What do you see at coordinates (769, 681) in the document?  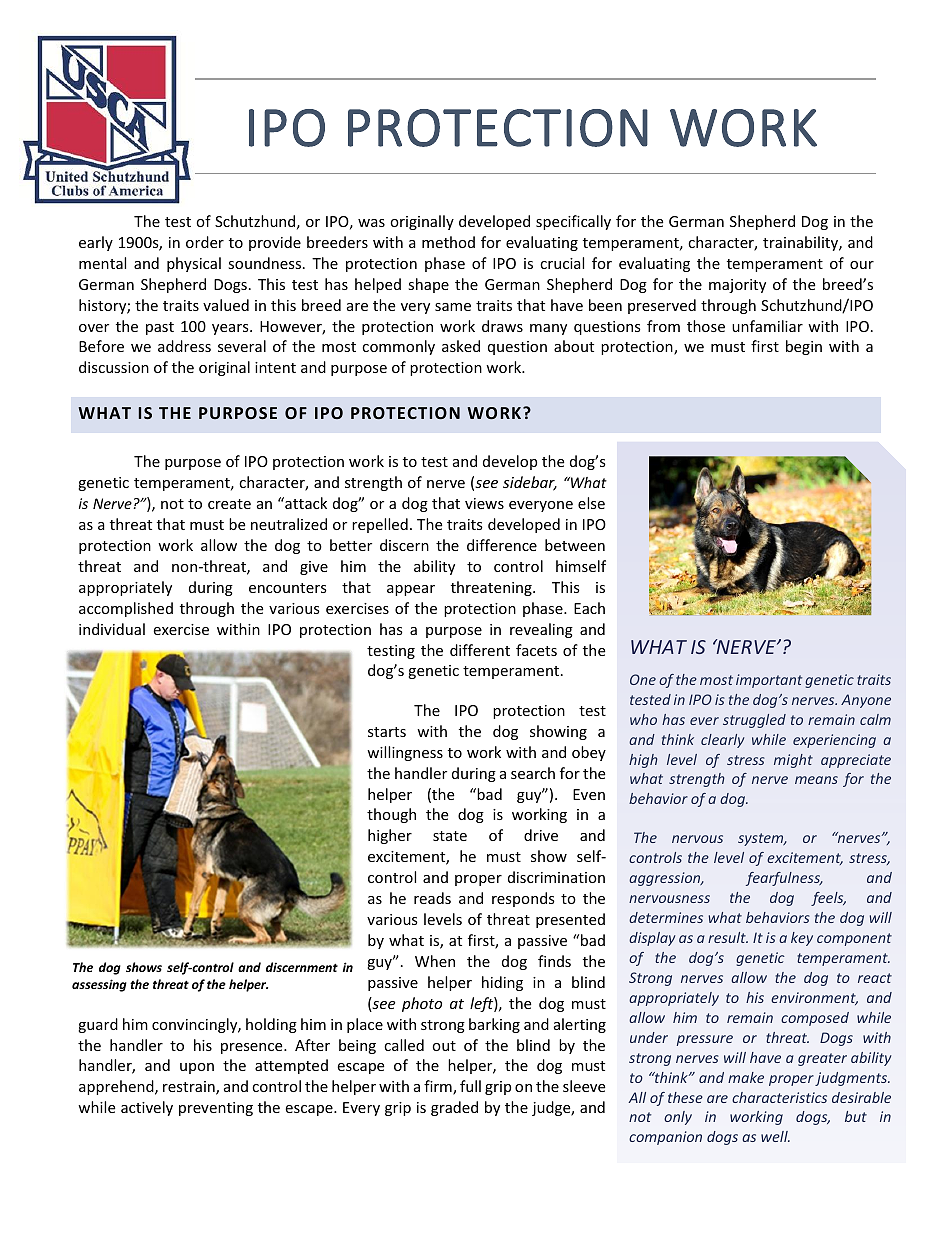 I see `important` at bounding box center [769, 681].
